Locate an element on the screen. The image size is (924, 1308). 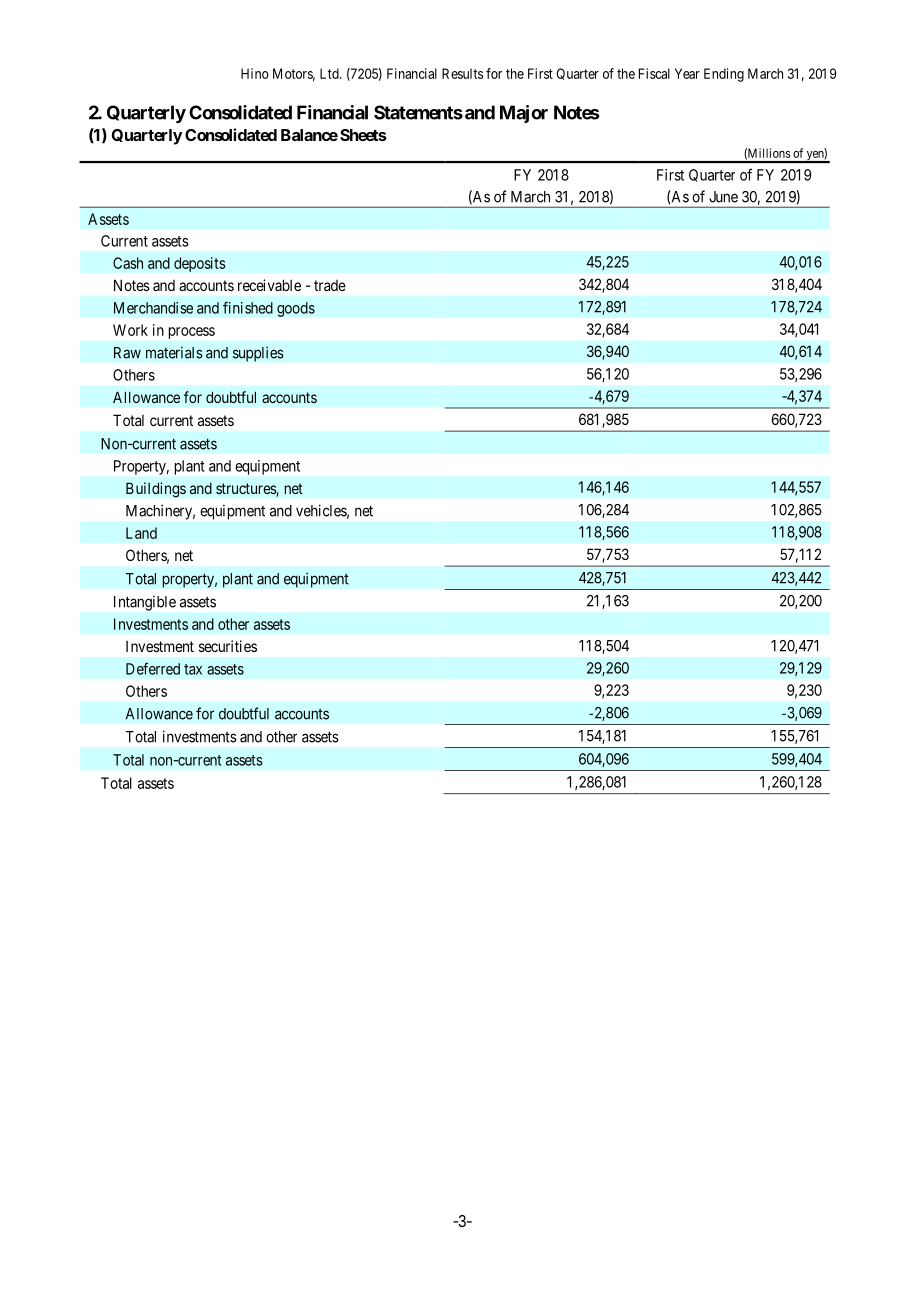
Fiscal is located at coordinates (654, 73).
